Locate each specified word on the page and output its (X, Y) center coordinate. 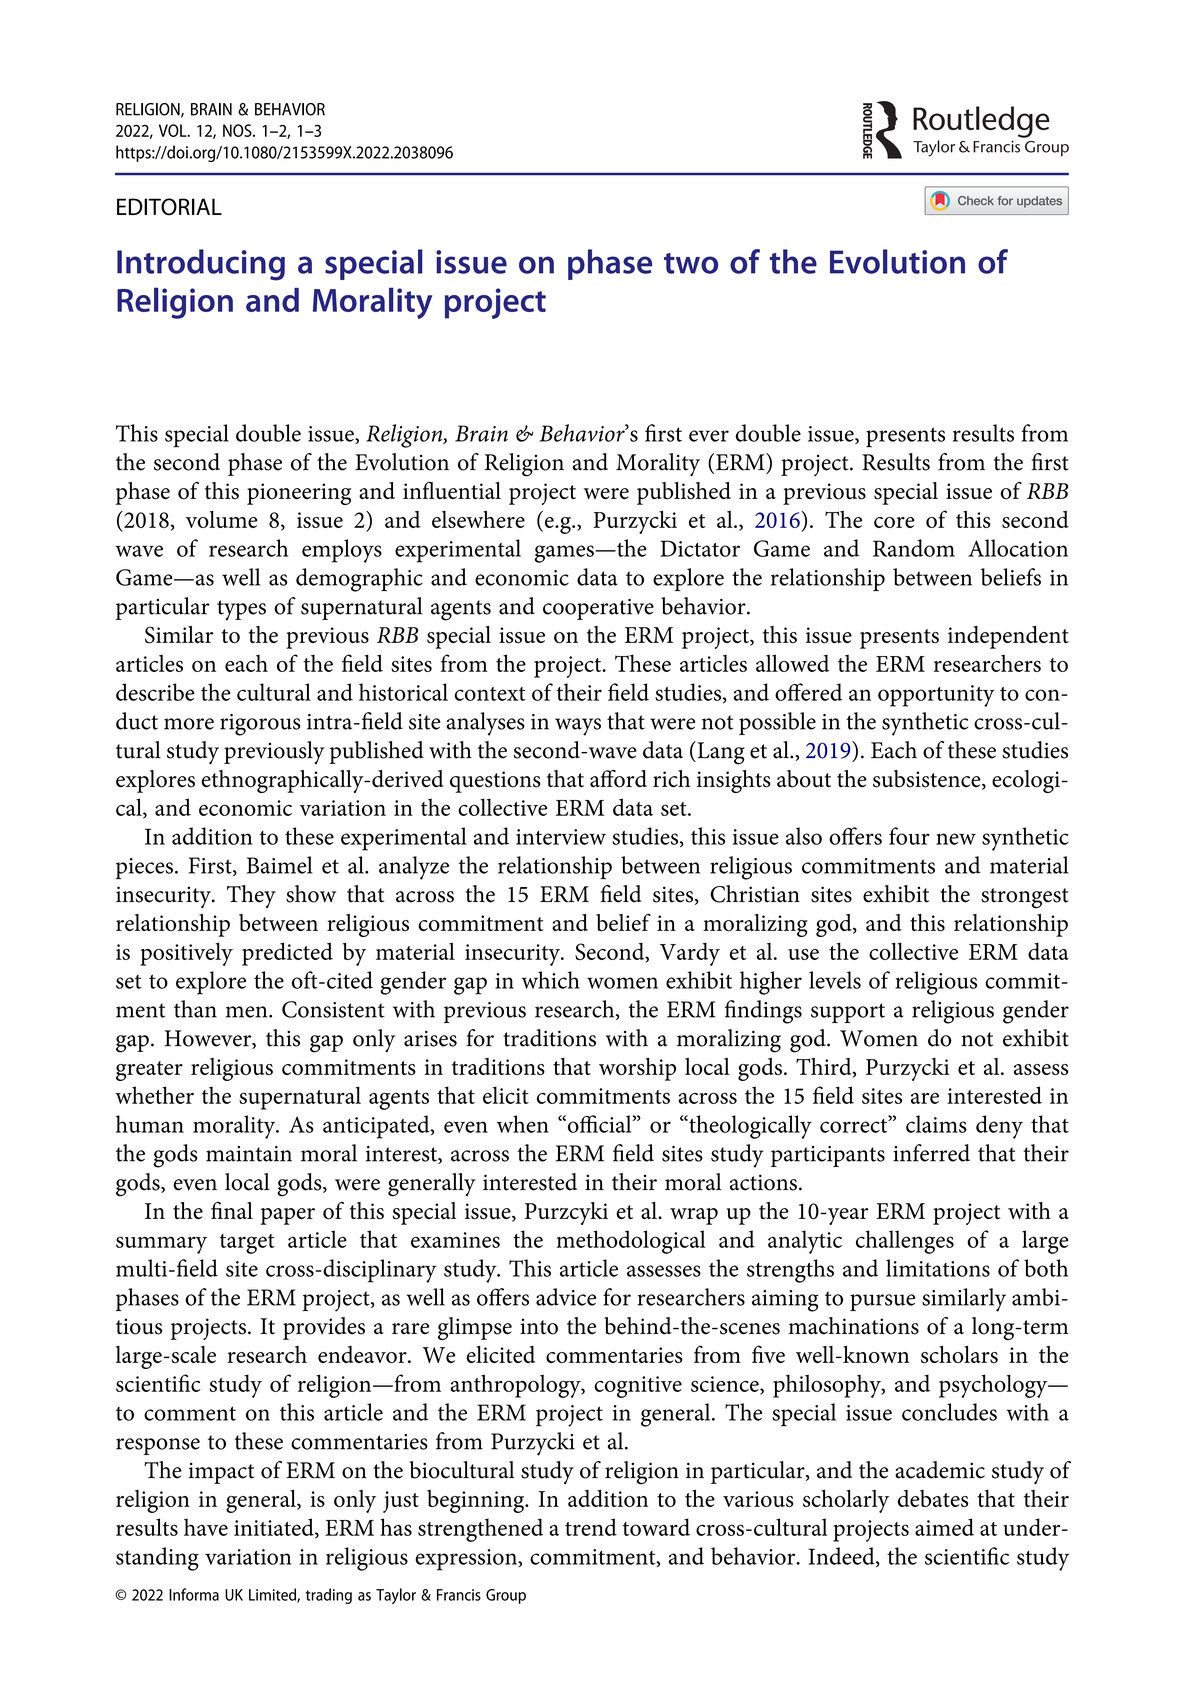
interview (561, 837)
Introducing (201, 265)
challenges (905, 1242)
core (894, 522)
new (956, 839)
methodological (631, 1242)
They (251, 896)
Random (914, 548)
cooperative (598, 609)
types (241, 610)
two (691, 263)
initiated (275, 1528)
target (247, 1244)
